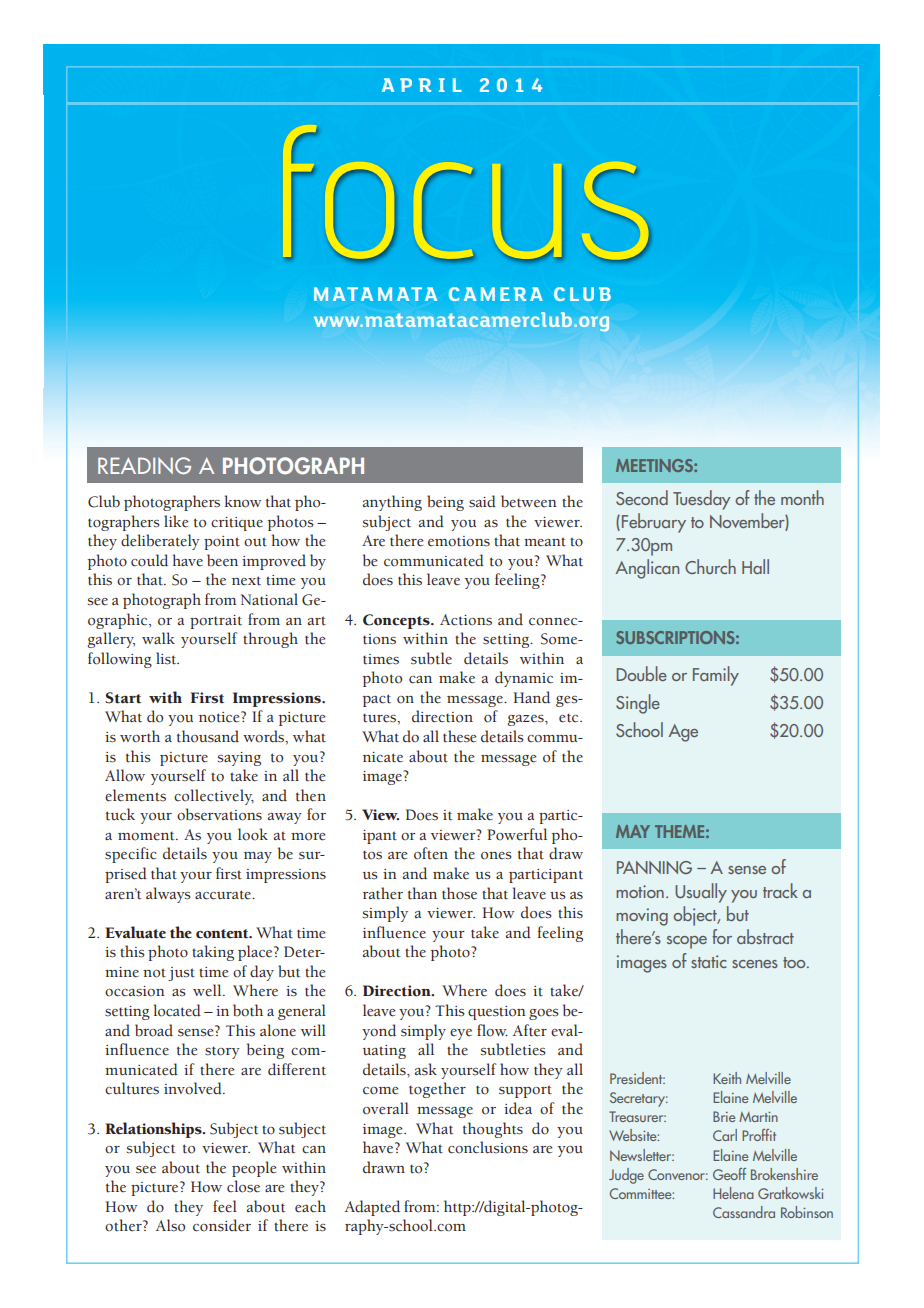 This image has width=924, height=1308. I want to click on Family, so click(716, 676).
